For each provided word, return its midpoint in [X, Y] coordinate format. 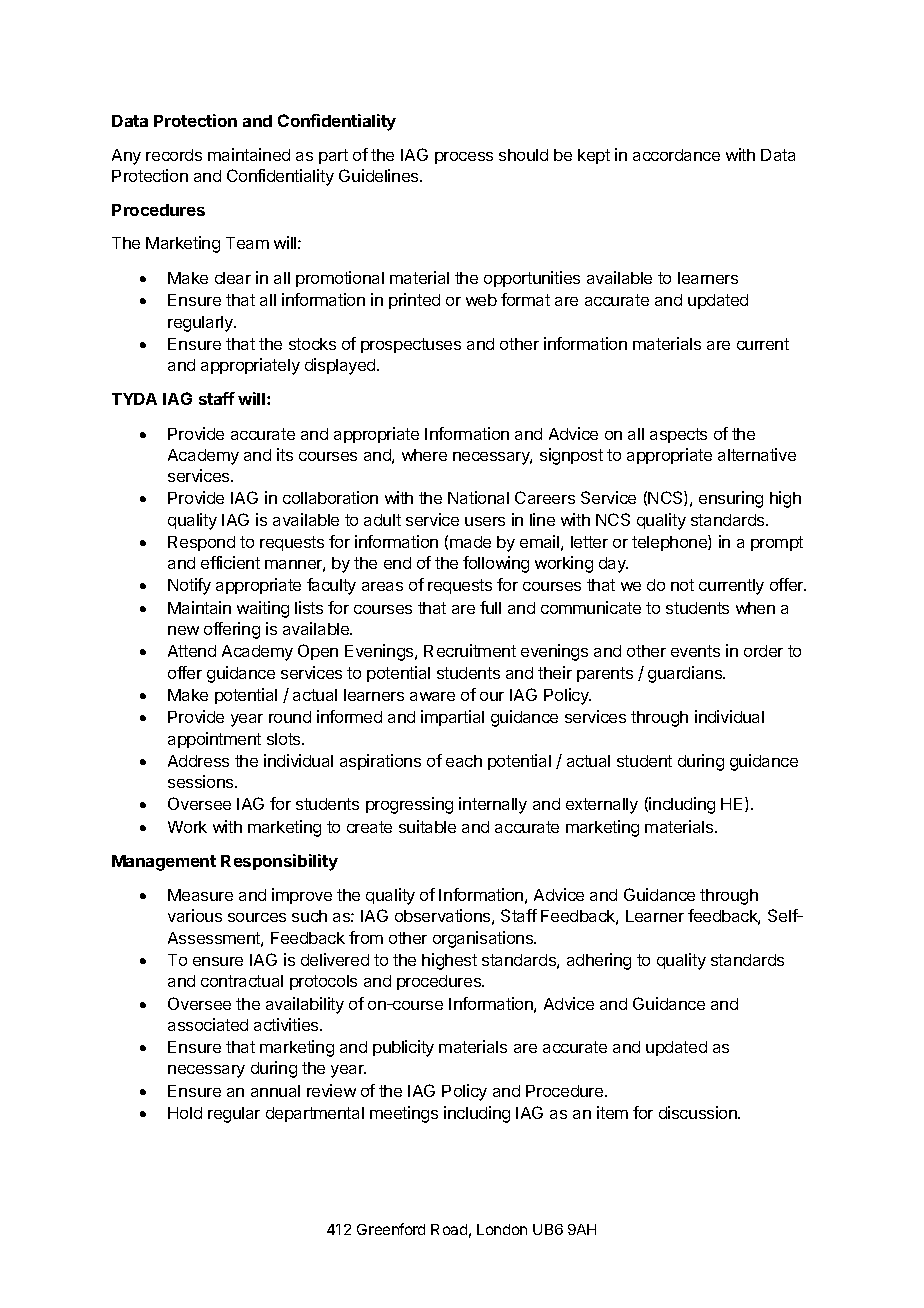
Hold [185, 1113]
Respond [201, 543]
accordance [676, 155]
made [470, 542]
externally [602, 806]
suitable [427, 826]
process [464, 158]
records [174, 155]
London [502, 1229]
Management [164, 863]
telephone [670, 543]
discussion [699, 1112]
